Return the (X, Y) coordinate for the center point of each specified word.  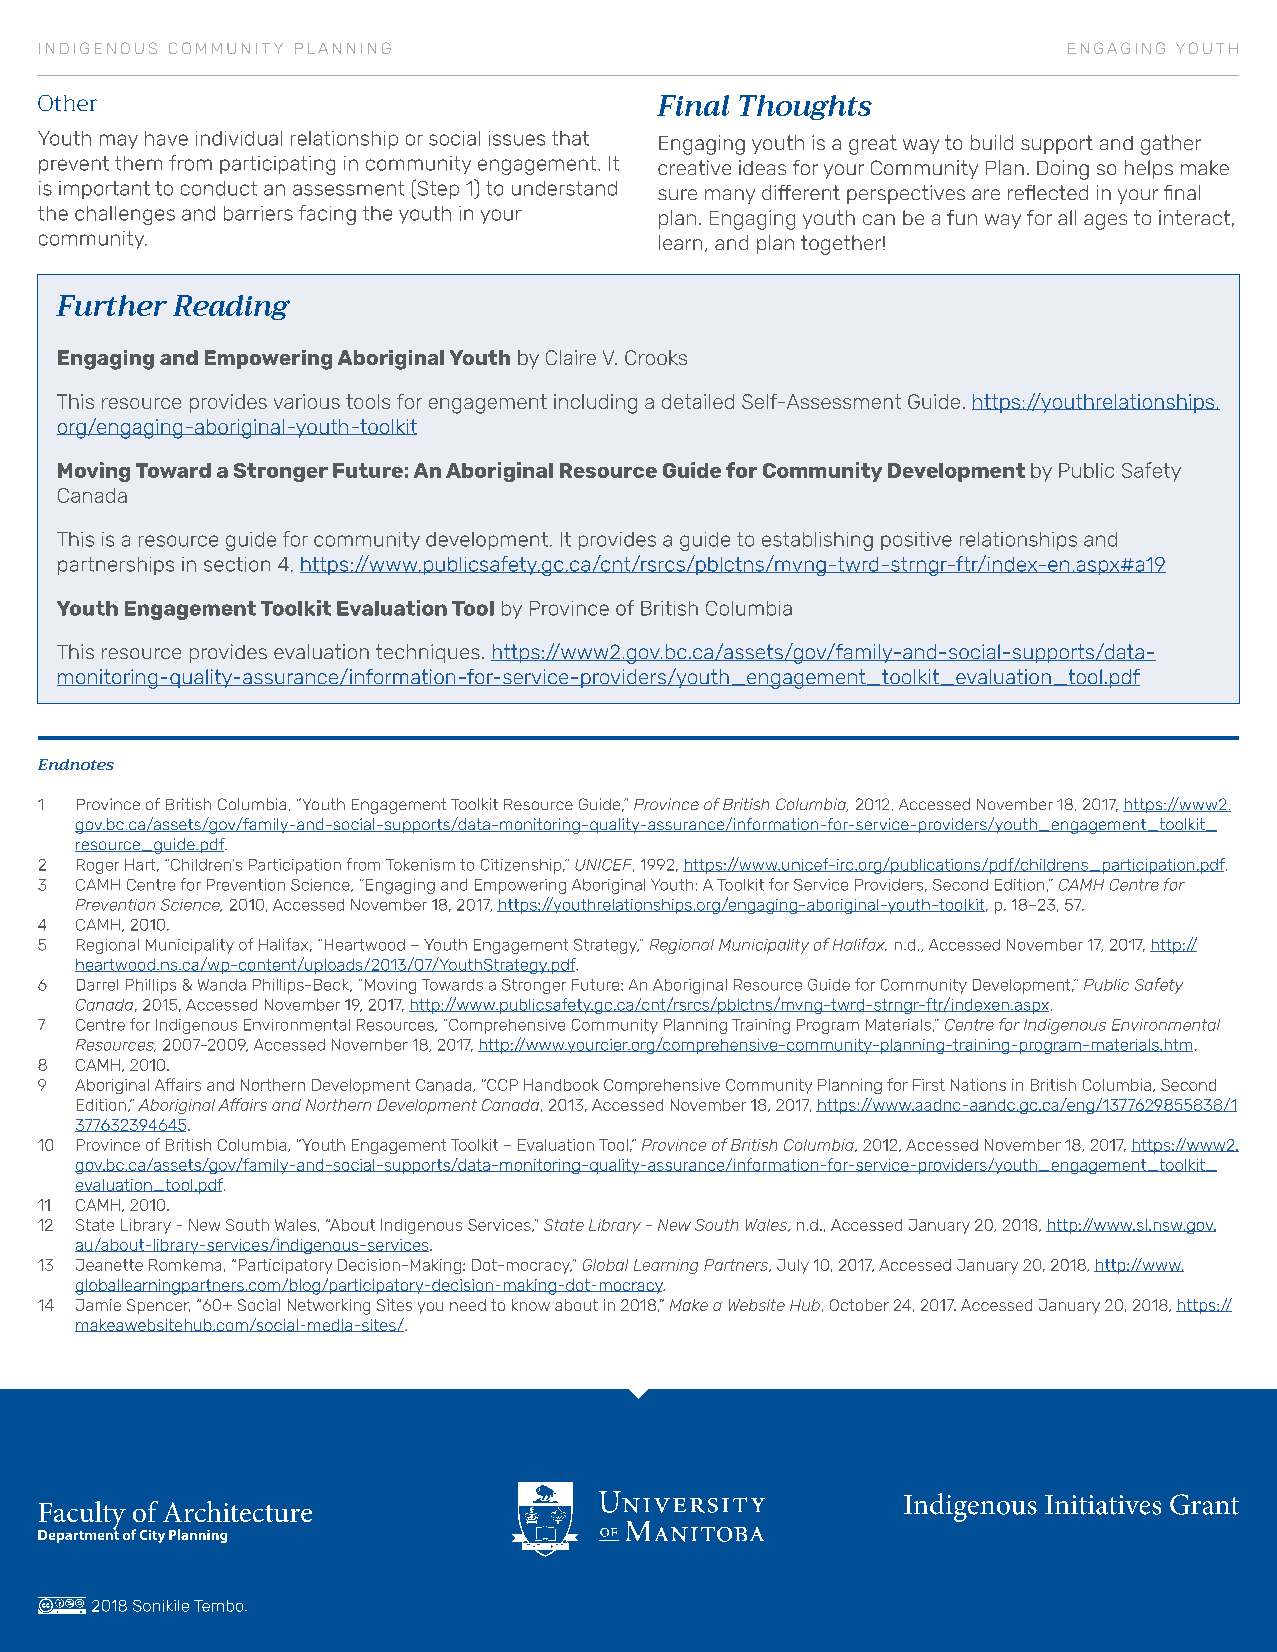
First (929, 1085)
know (531, 1305)
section (237, 564)
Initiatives (1103, 1505)
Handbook (561, 1085)
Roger (98, 866)
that (570, 138)
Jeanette (109, 1265)
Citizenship (522, 866)
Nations (978, 1085)
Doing (1063, 170)
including (595, 404)
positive (916, 541)
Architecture (237, 1511)
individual (239, 138)
